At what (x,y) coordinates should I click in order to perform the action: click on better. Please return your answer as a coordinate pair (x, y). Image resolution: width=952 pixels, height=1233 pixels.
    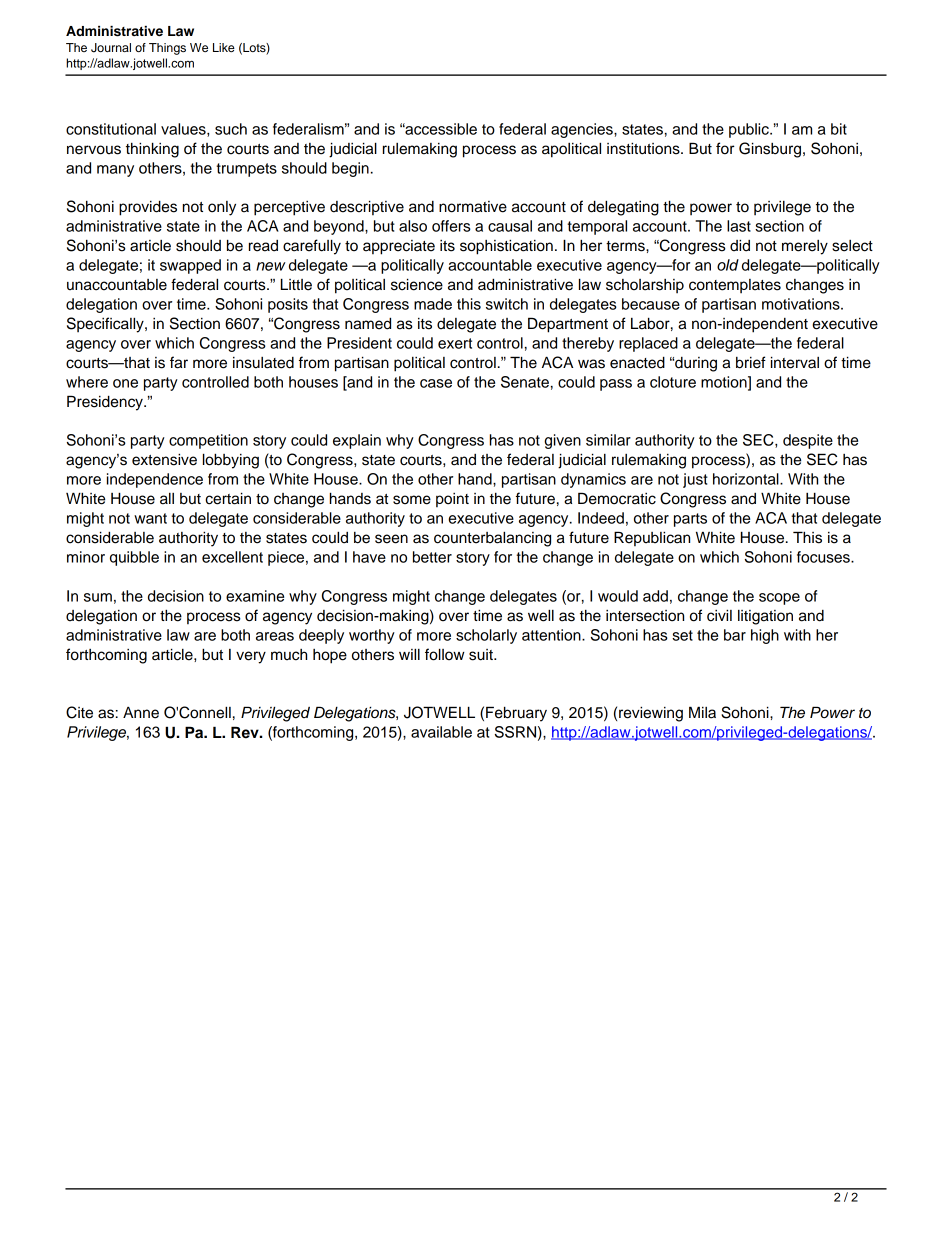
    Looking at the image, I should click on (432, 557).
